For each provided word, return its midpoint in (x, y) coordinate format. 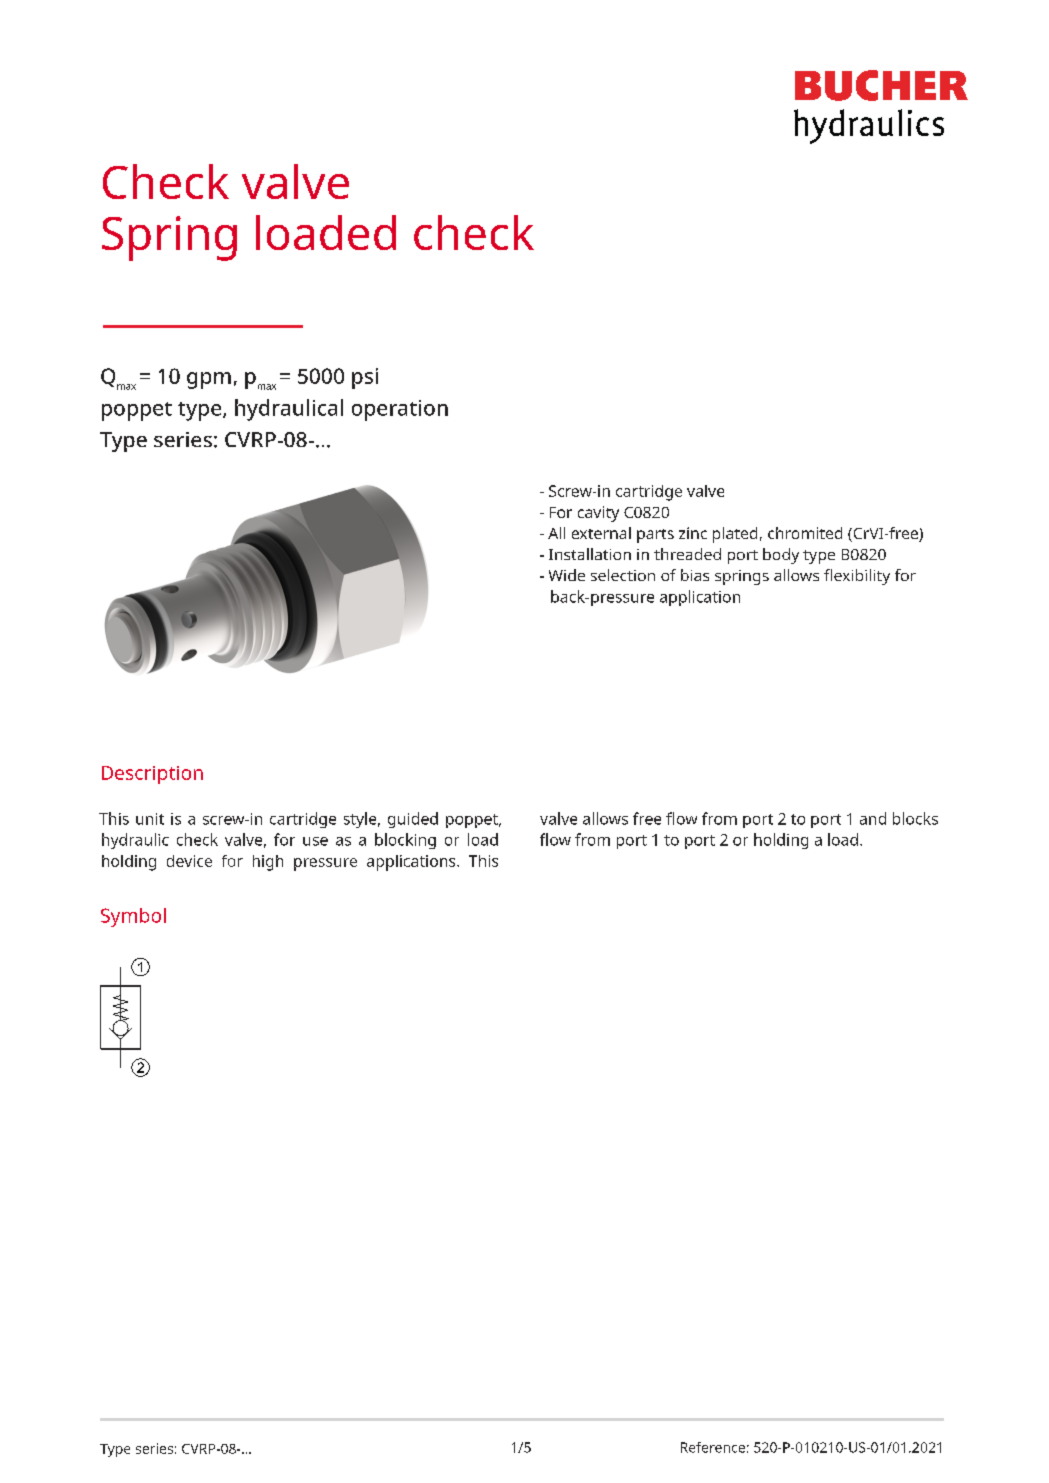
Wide (567, 575)
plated (735, 535)
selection (623, 575)
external (601, 533)
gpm (209, 380)
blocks (915, 818)
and (873, 818)
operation (400, 410)
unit (150, 819)
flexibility (857, 577)
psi (365, 378)
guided (413, 820)
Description (152, 775)
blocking (405, 841)
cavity (598, 514)
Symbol (133, 917)
